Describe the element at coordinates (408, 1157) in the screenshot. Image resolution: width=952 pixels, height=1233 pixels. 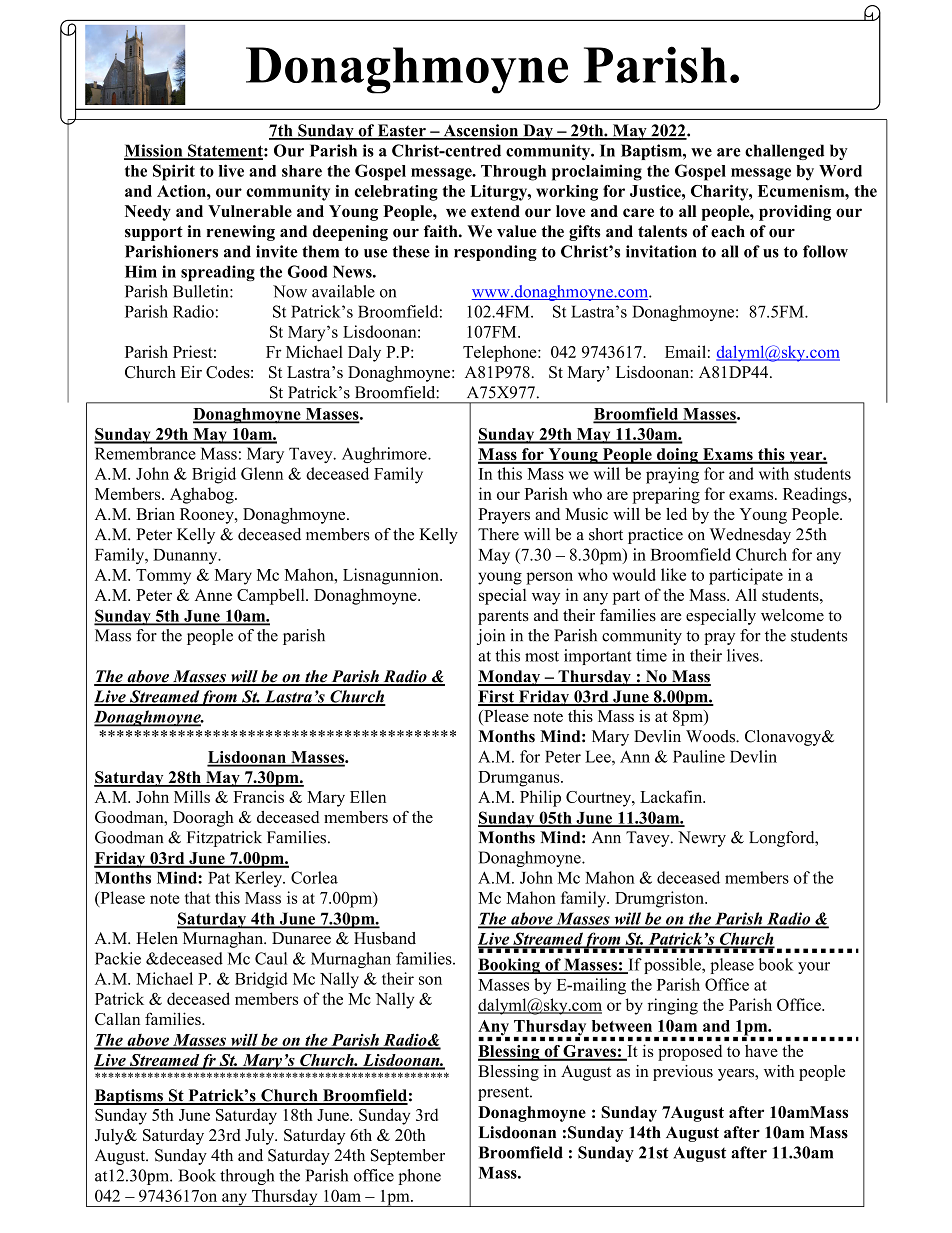
I see `September` at that location.
